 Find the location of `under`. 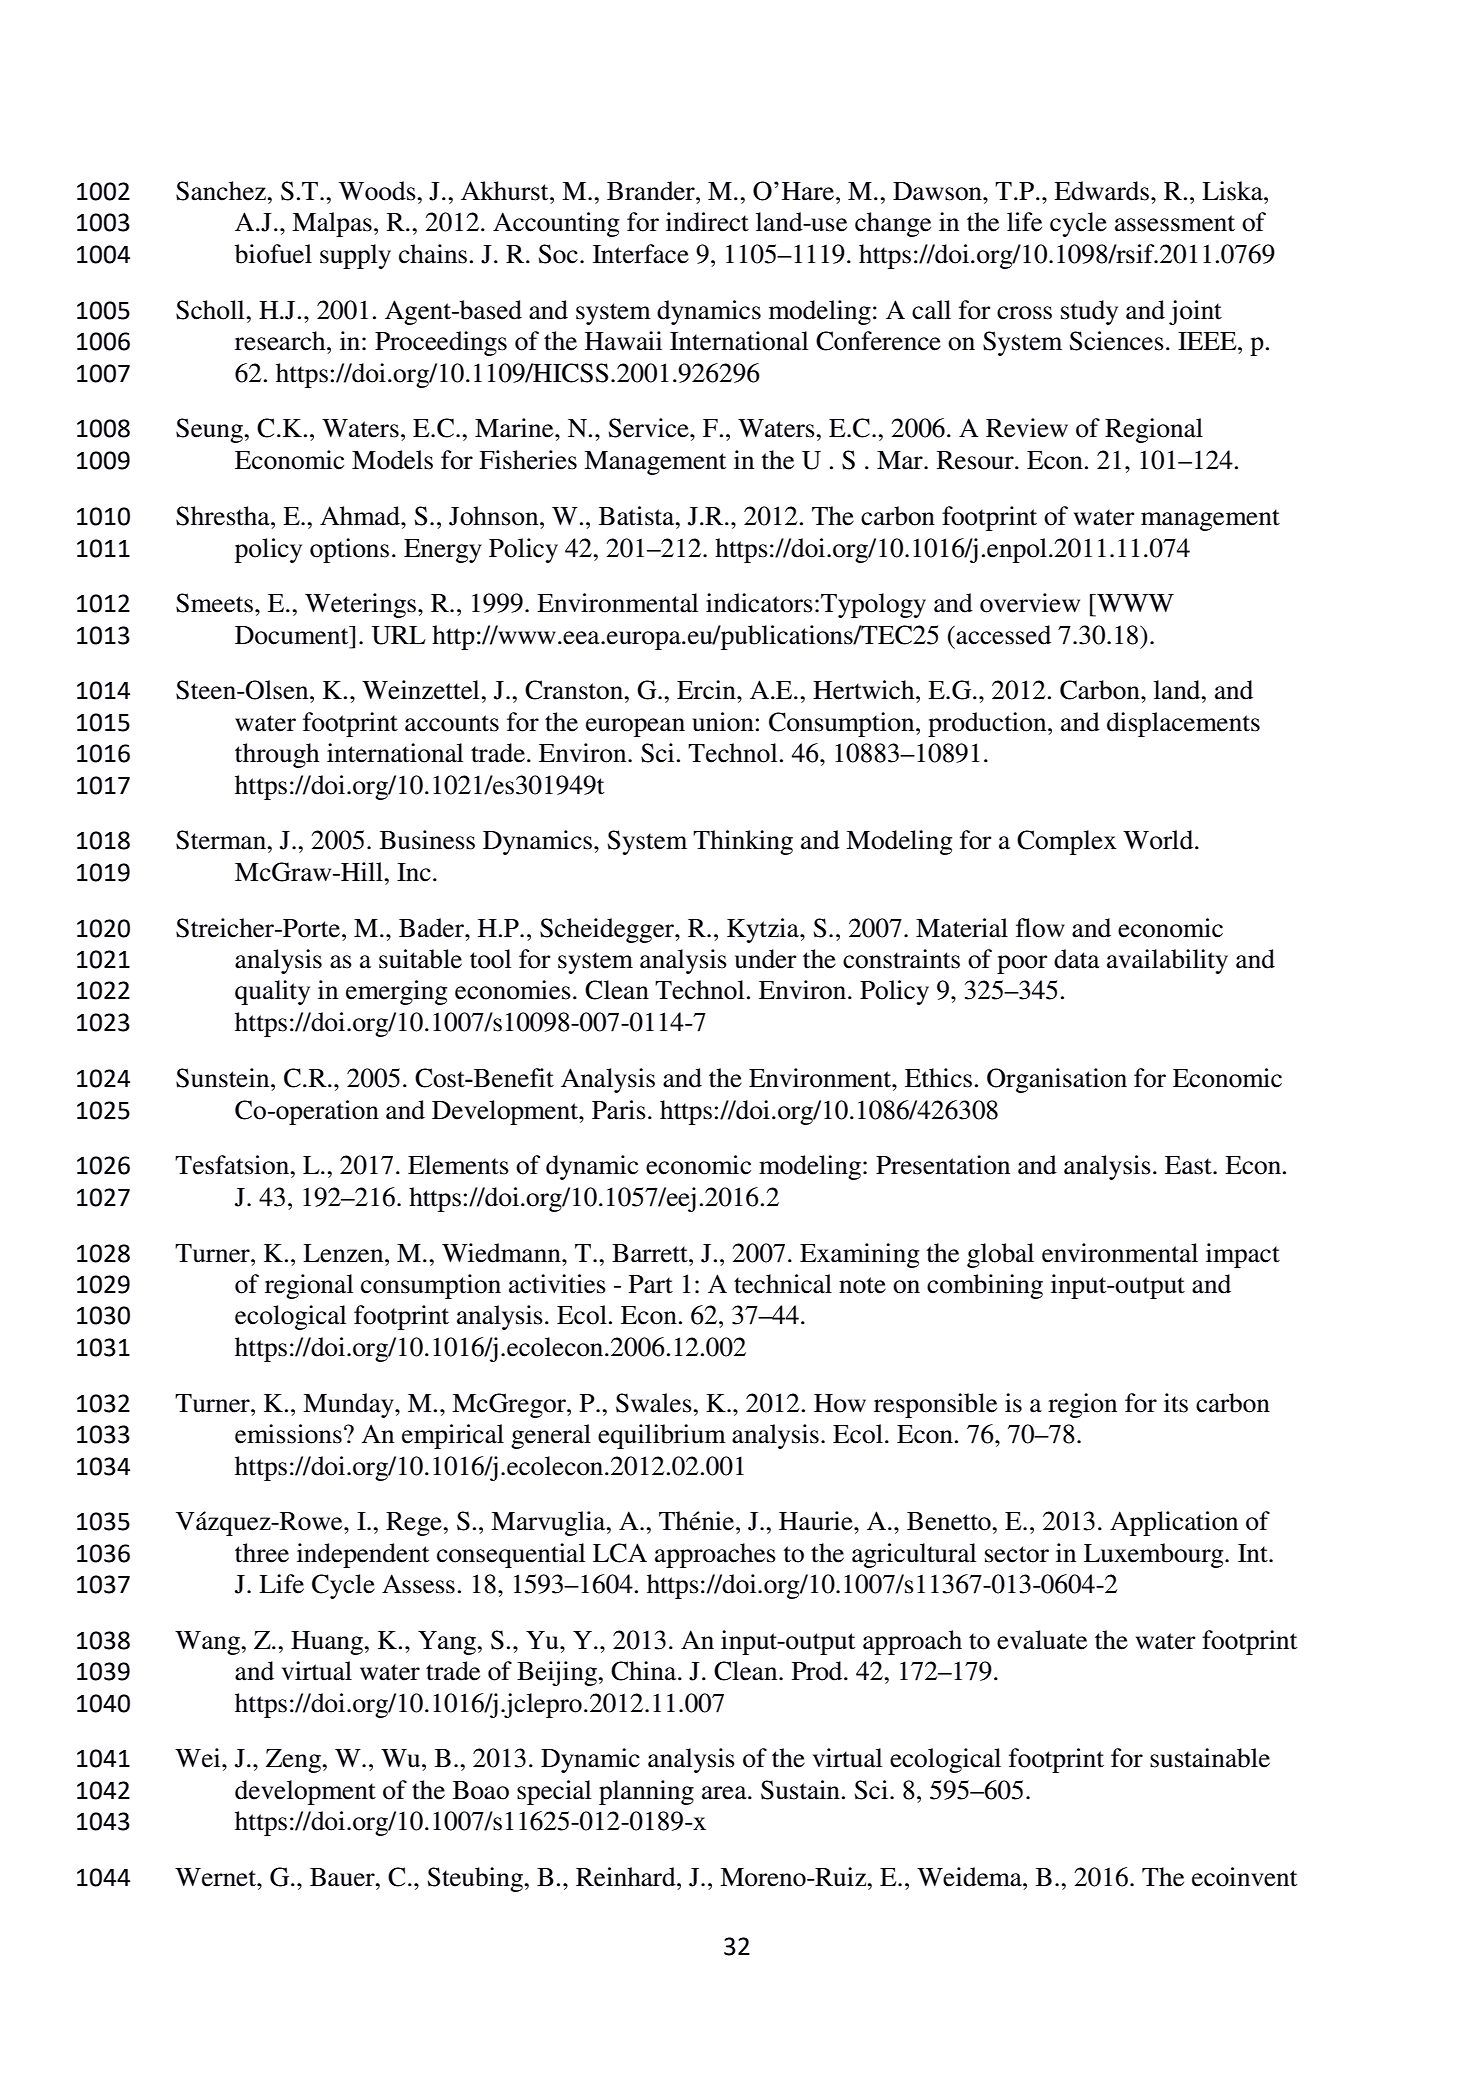

under is located at coordinates (766, 959).
